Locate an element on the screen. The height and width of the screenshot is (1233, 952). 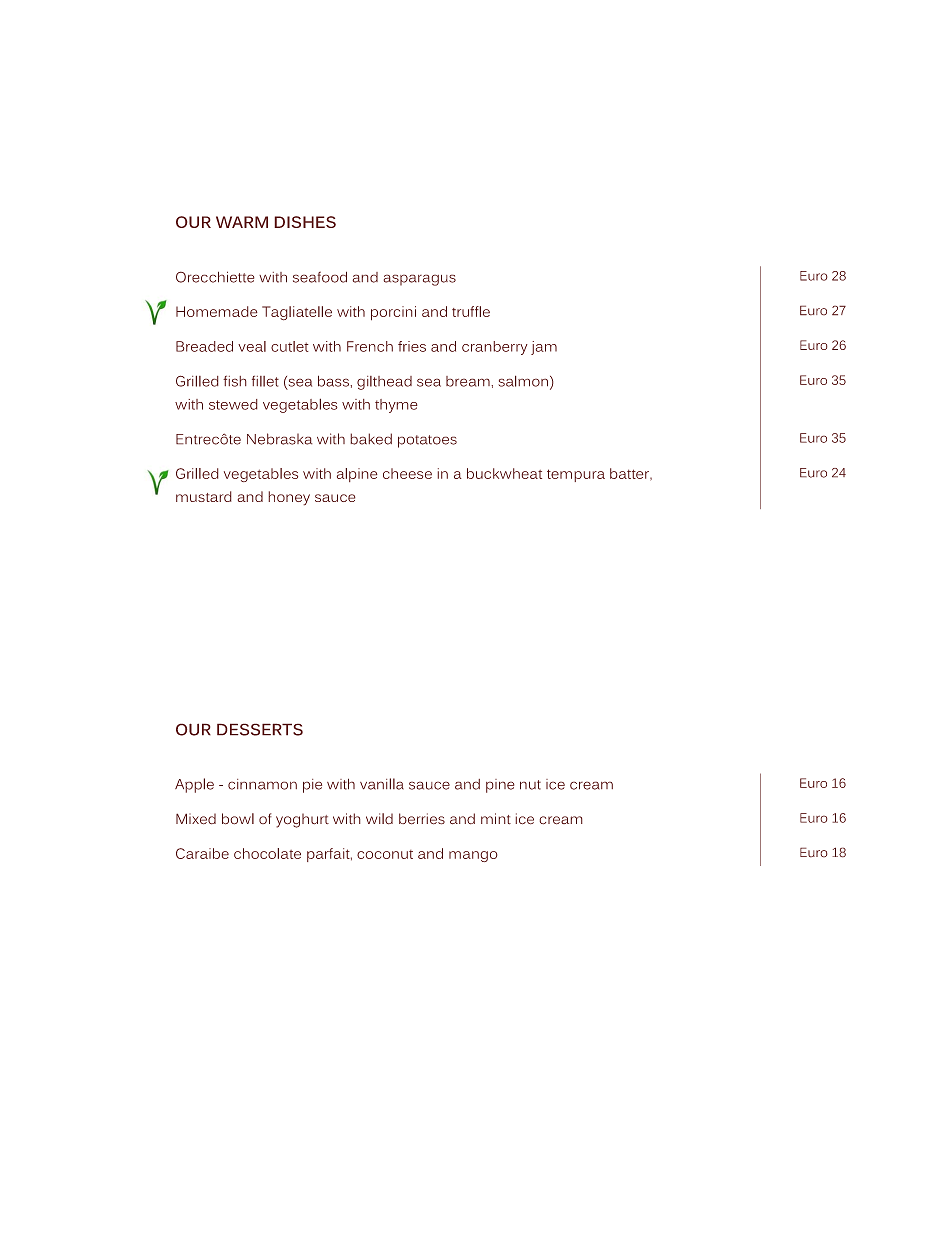
Nebraska is located at coordinates (280, 439).
